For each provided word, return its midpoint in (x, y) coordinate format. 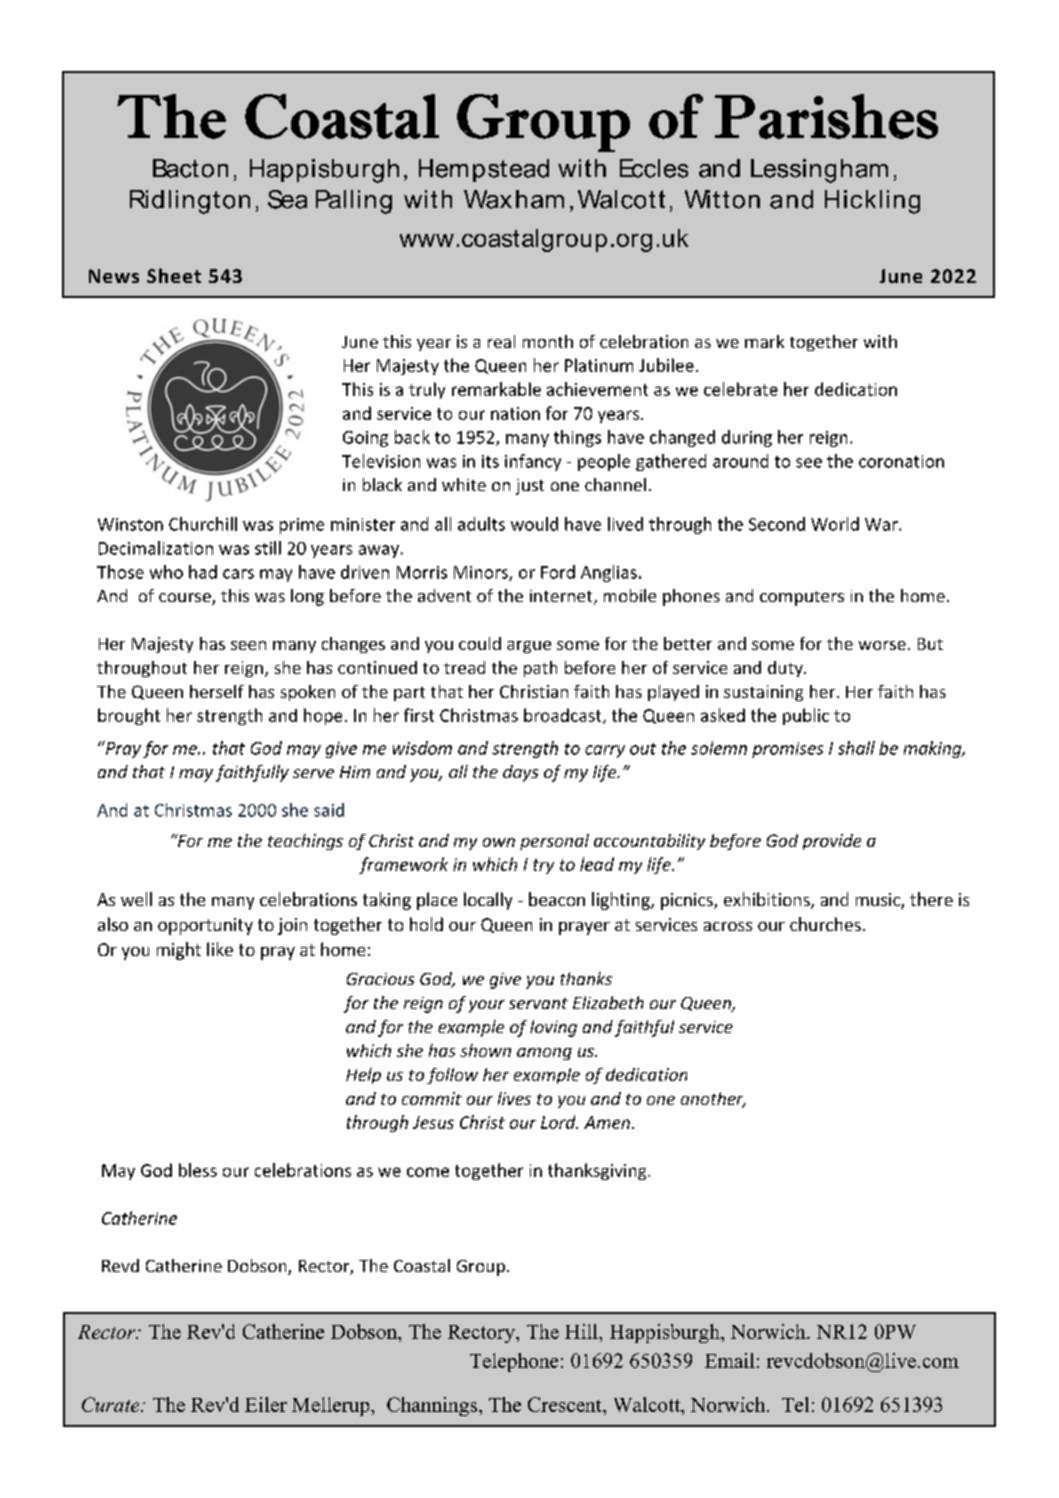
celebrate (741, 389)
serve (313, 773)
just (530, 487)
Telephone (514, 1362)
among (544, 1054)
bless (198, 1170)
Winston (130, 524)
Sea (287, 199)
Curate (112, 1404)
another (713, 1100)
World (835, 524)
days (520, 773)
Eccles (654, 168)
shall (856, 748)
